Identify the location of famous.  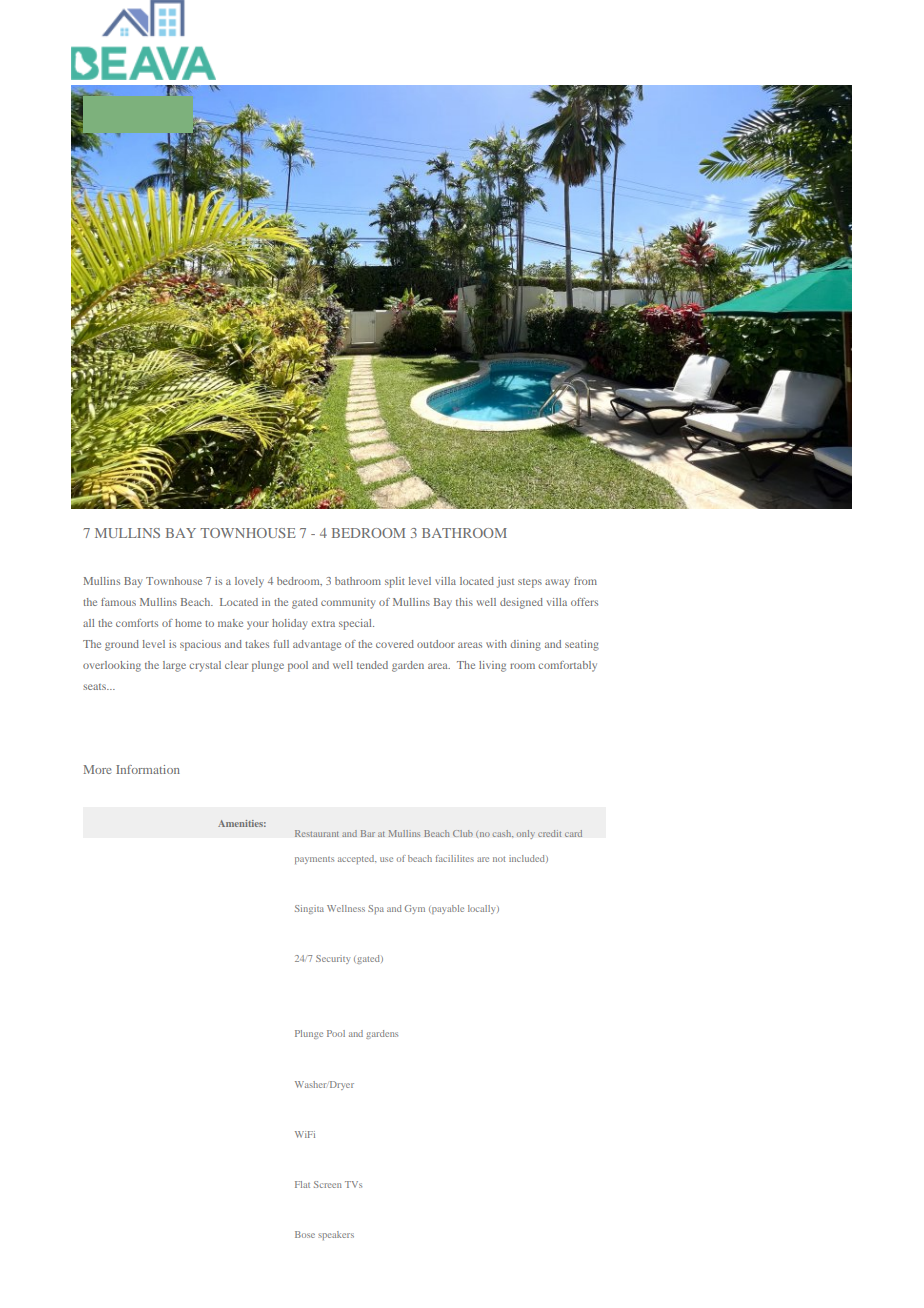
(118, 602).
